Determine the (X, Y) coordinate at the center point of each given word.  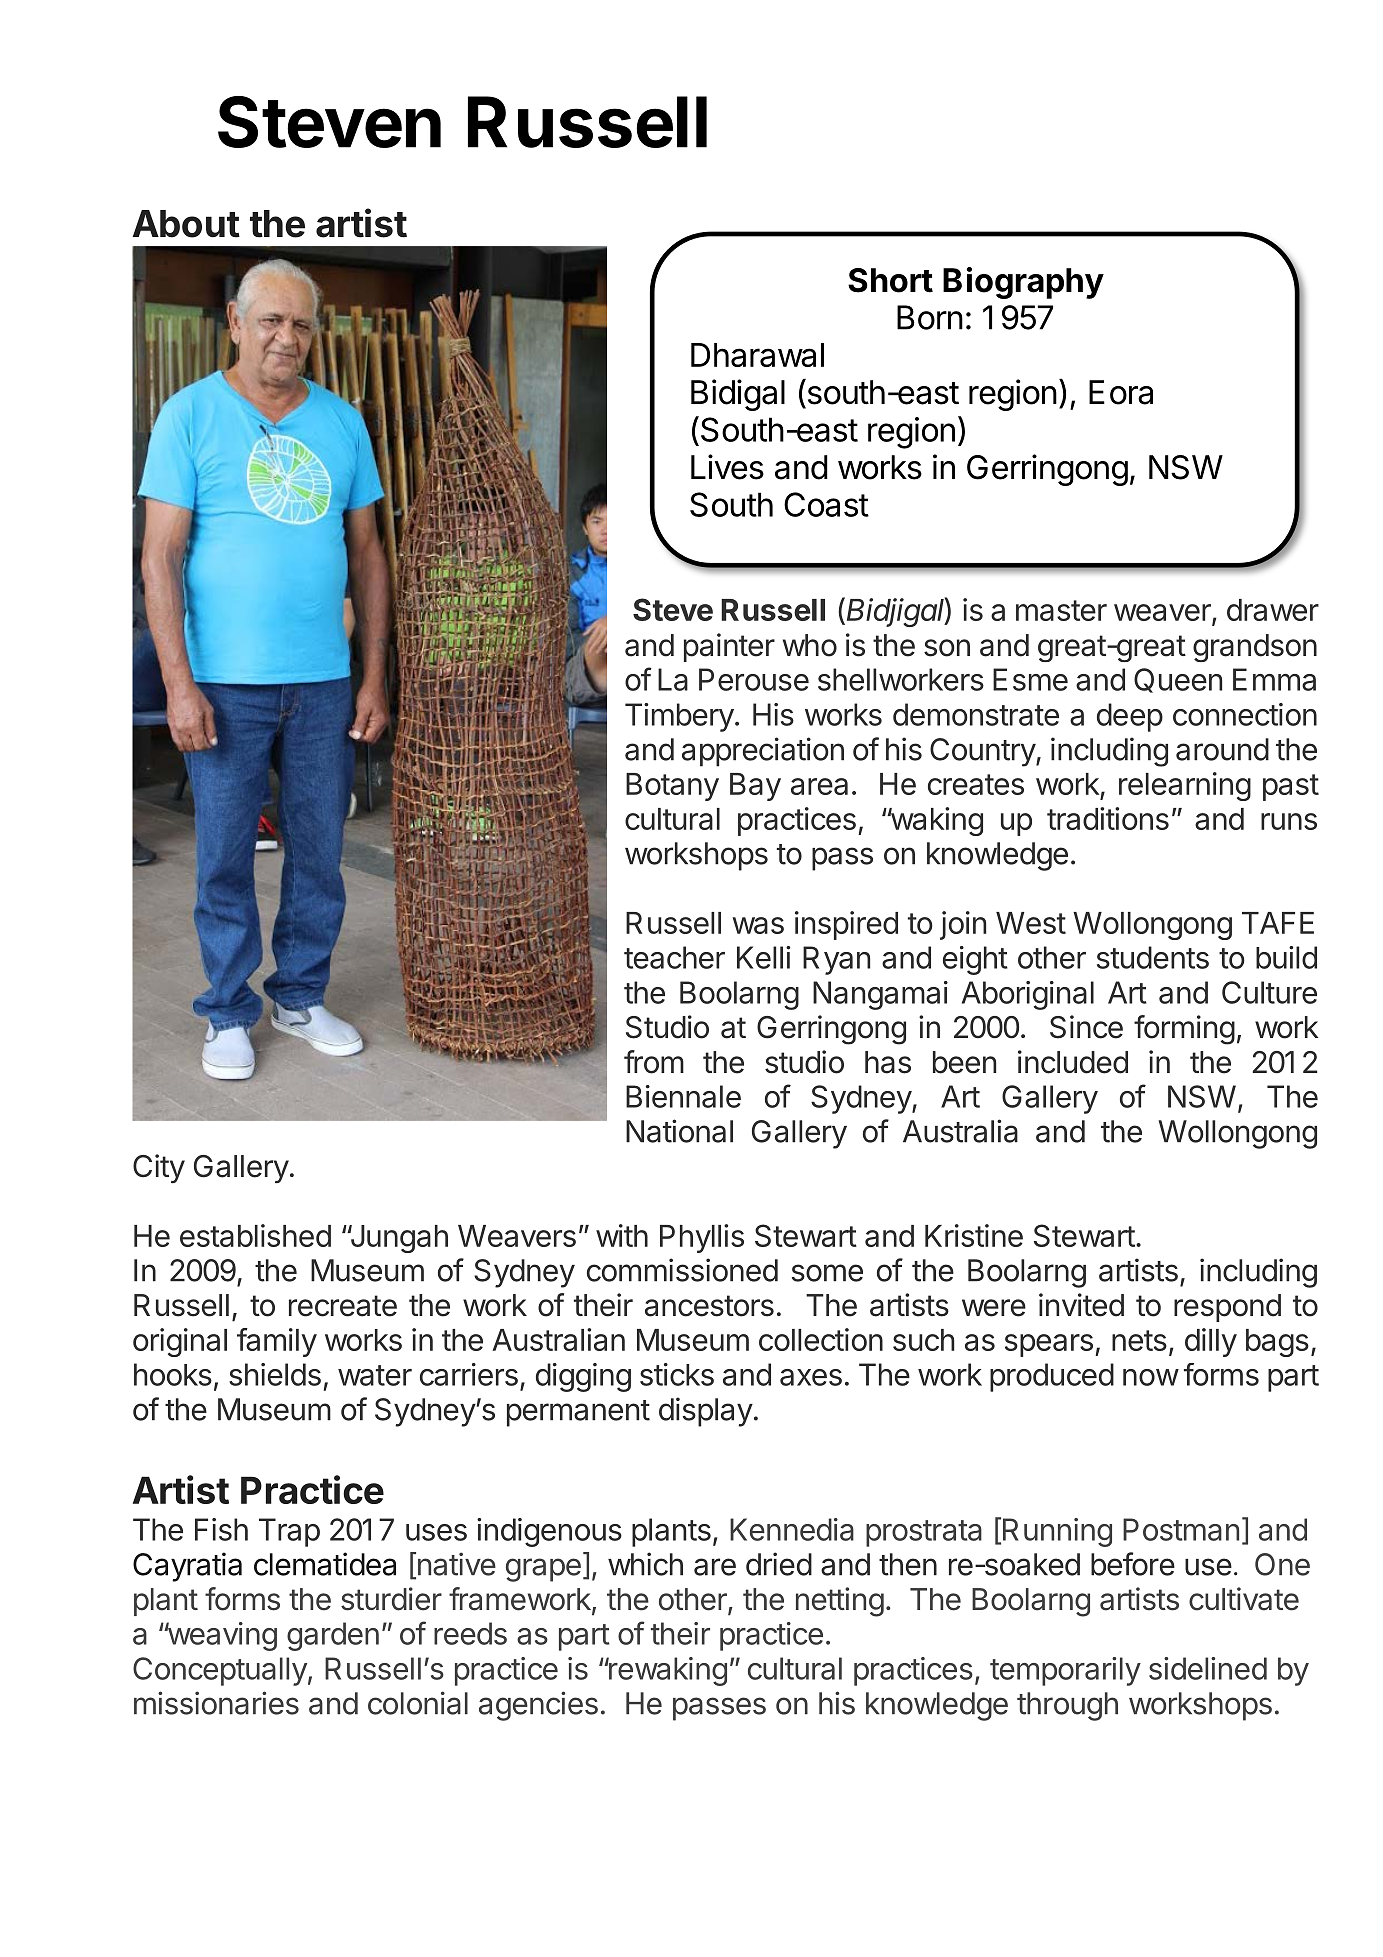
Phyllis (702, 1238)
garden (333, 1636)
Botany (672, 787)
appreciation (763, 752)
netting (840, 1602)
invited (1081, 1305)
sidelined (1208, 1668)
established (255, 1235)
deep (1130, 717)
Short (890, 280)
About (186, 224)
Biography (1023, 283)
